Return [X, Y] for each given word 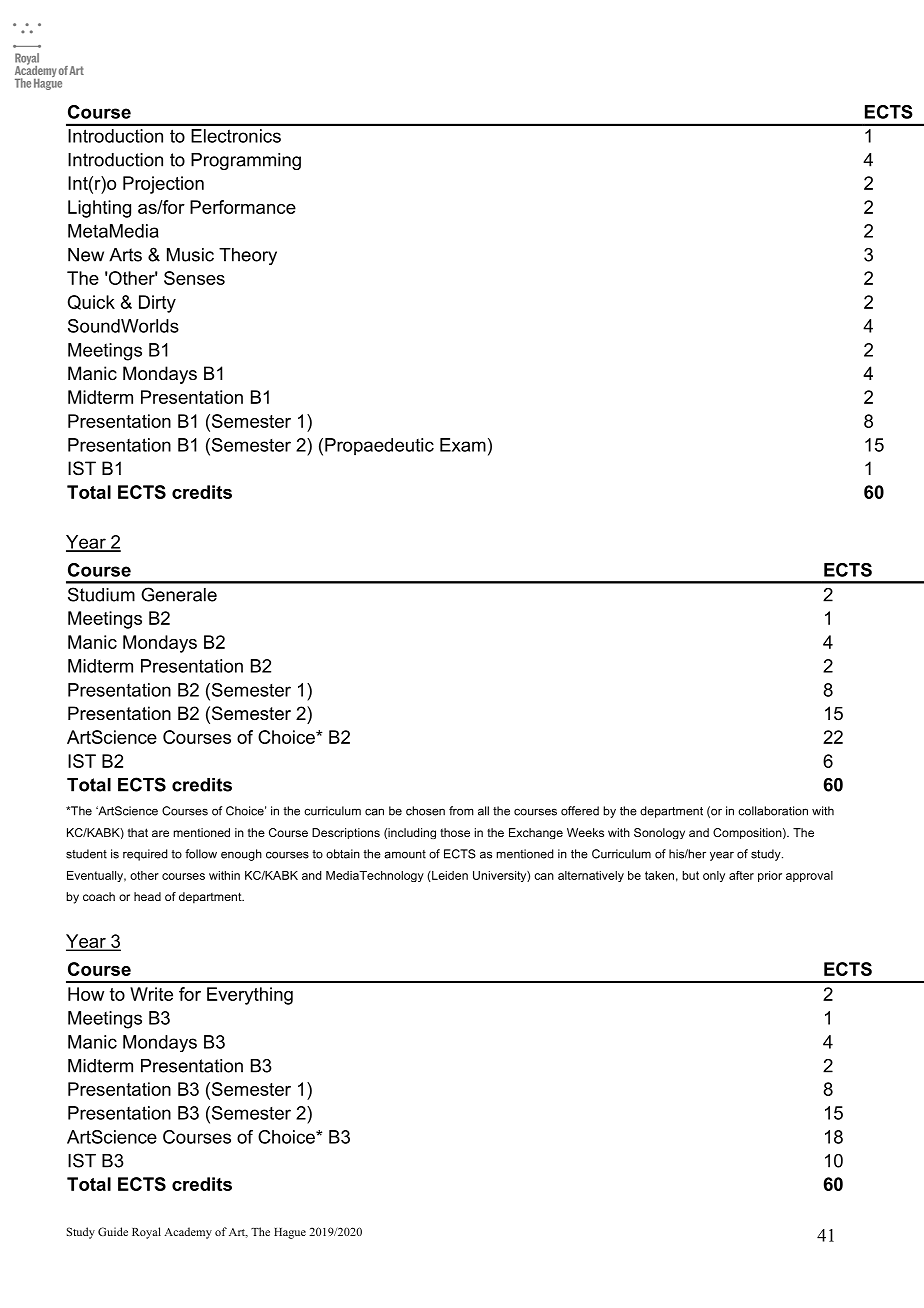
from [461, 811]
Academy [188, 1233]
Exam [463, 445]
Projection [163, 185]
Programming [246, 161]
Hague [290, 1233]
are [160, 833]
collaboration [773, 811]
